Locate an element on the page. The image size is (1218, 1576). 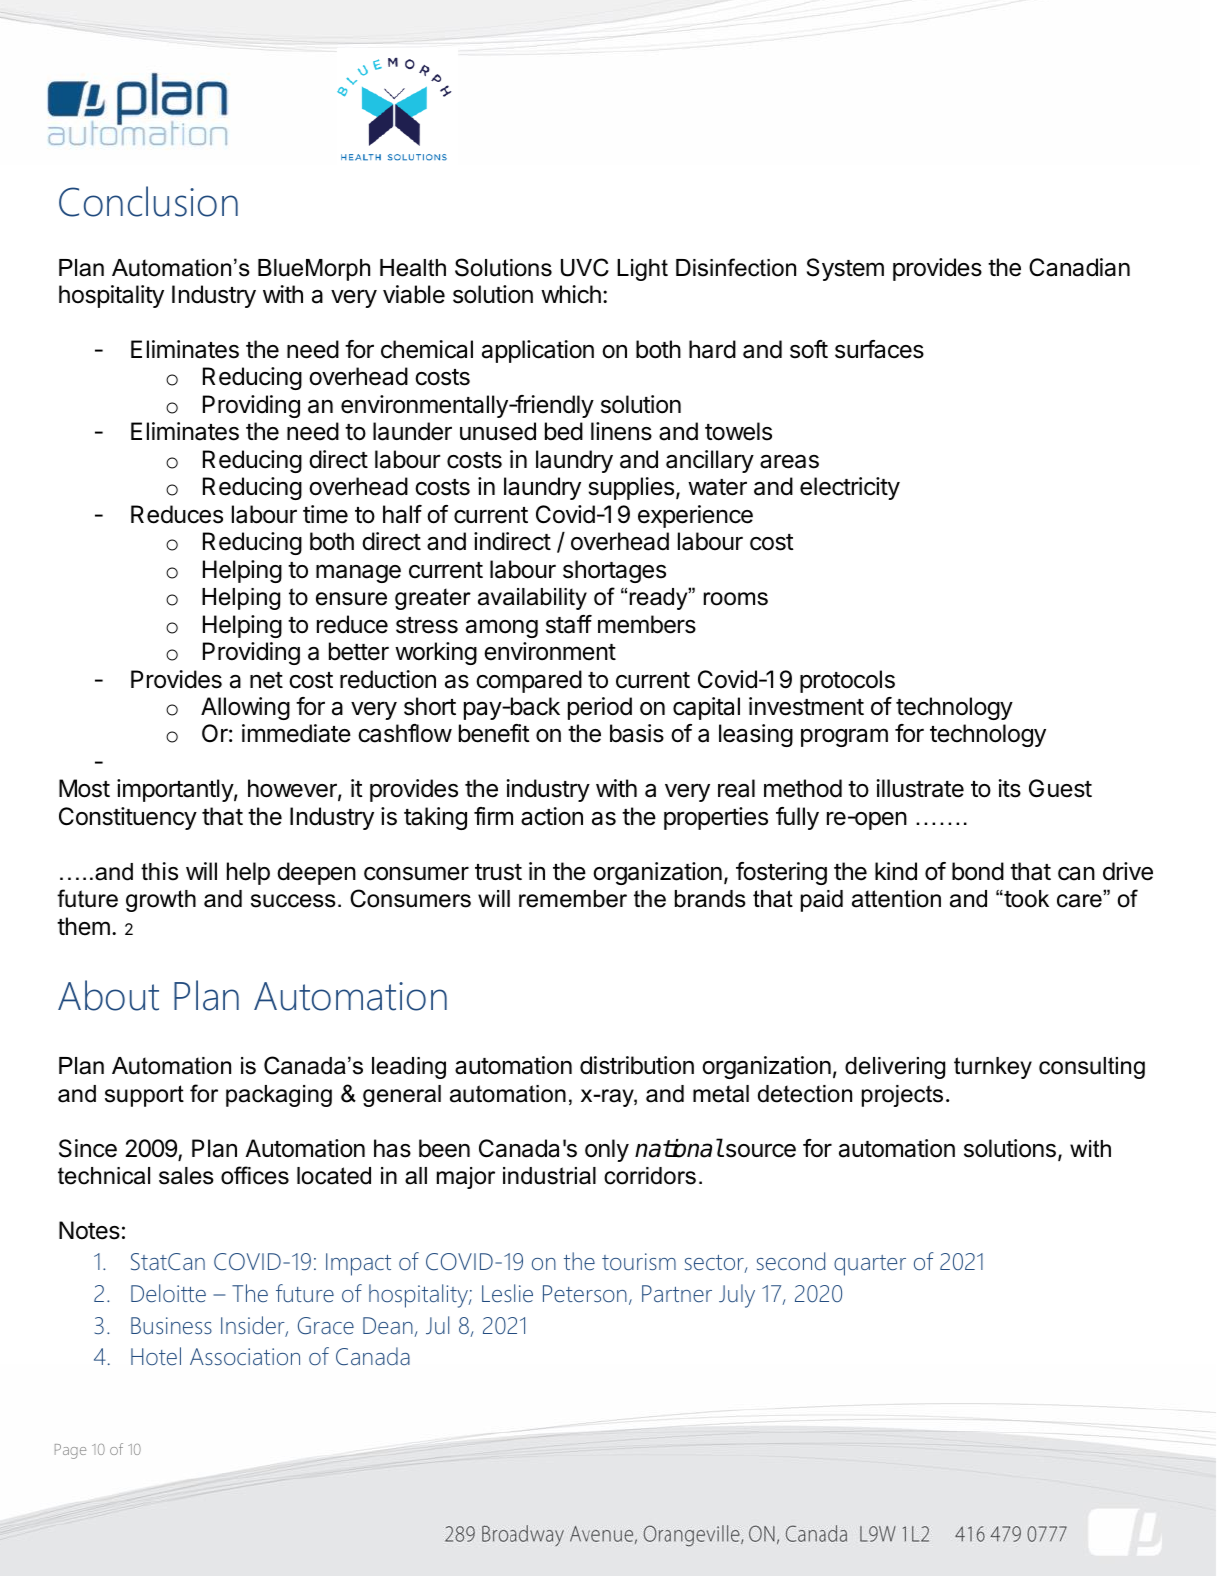
protocols is located at coordinates (847, 681).
